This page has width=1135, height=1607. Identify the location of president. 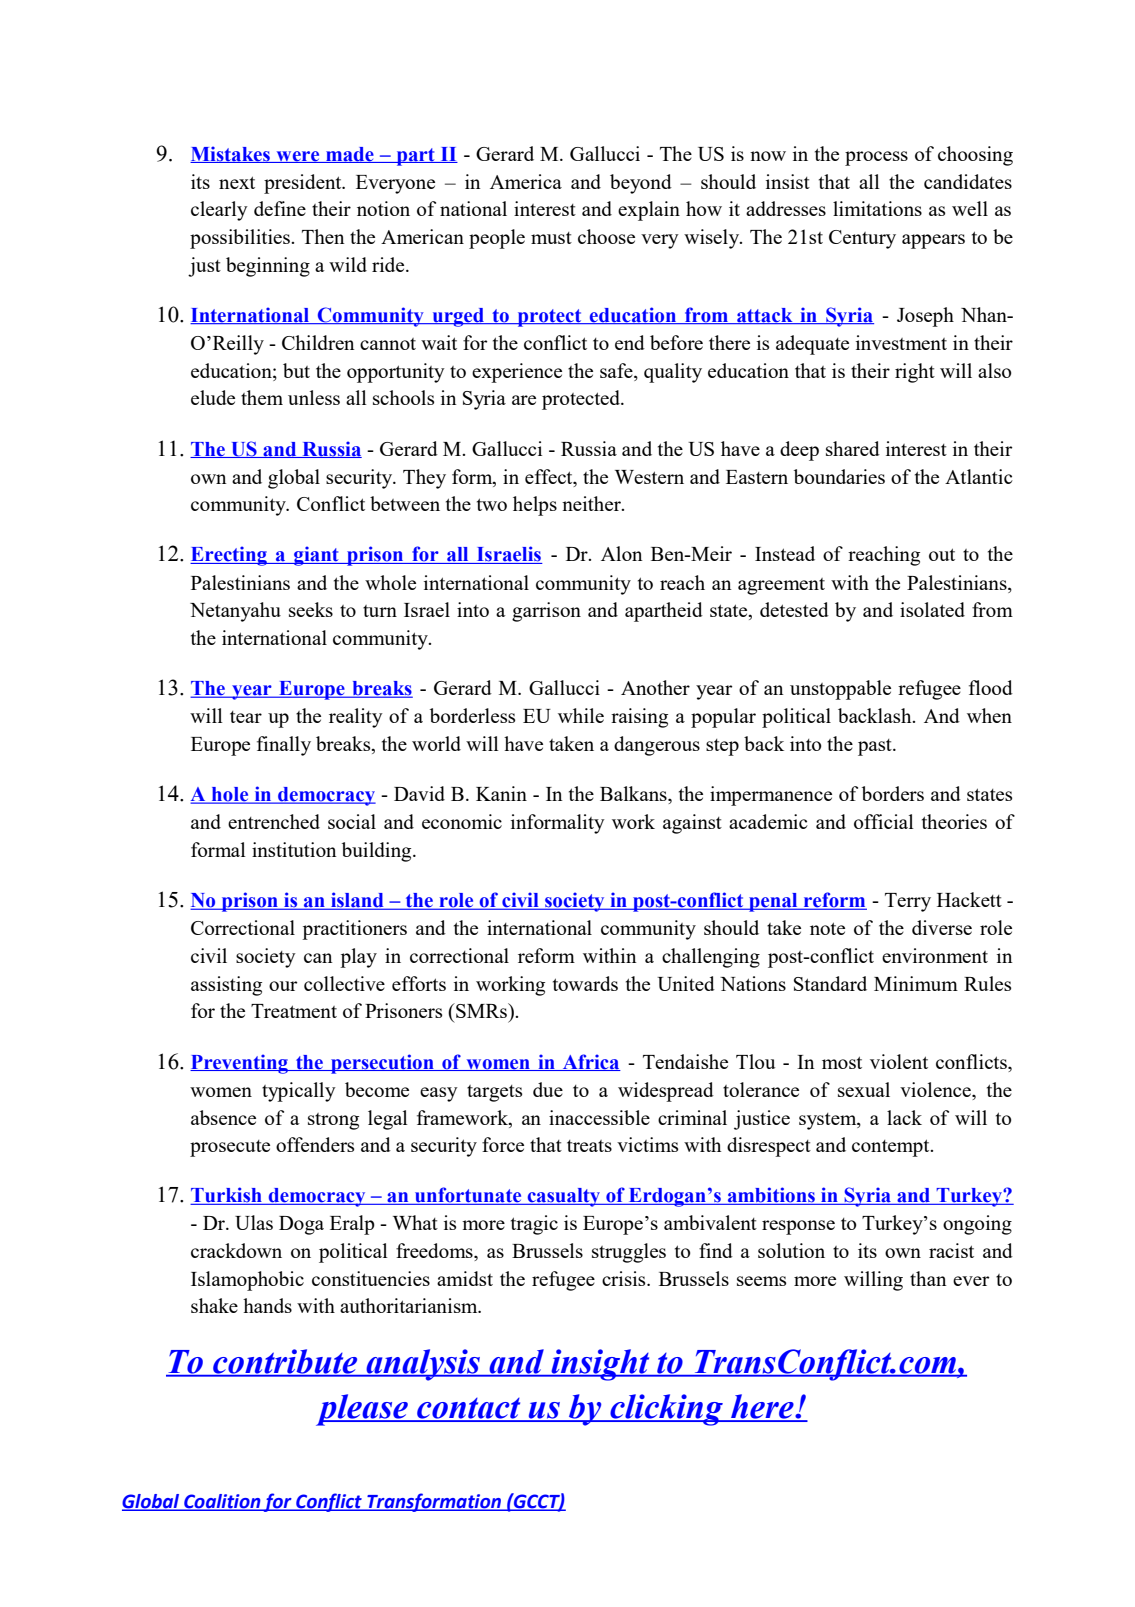
(304, 184).
